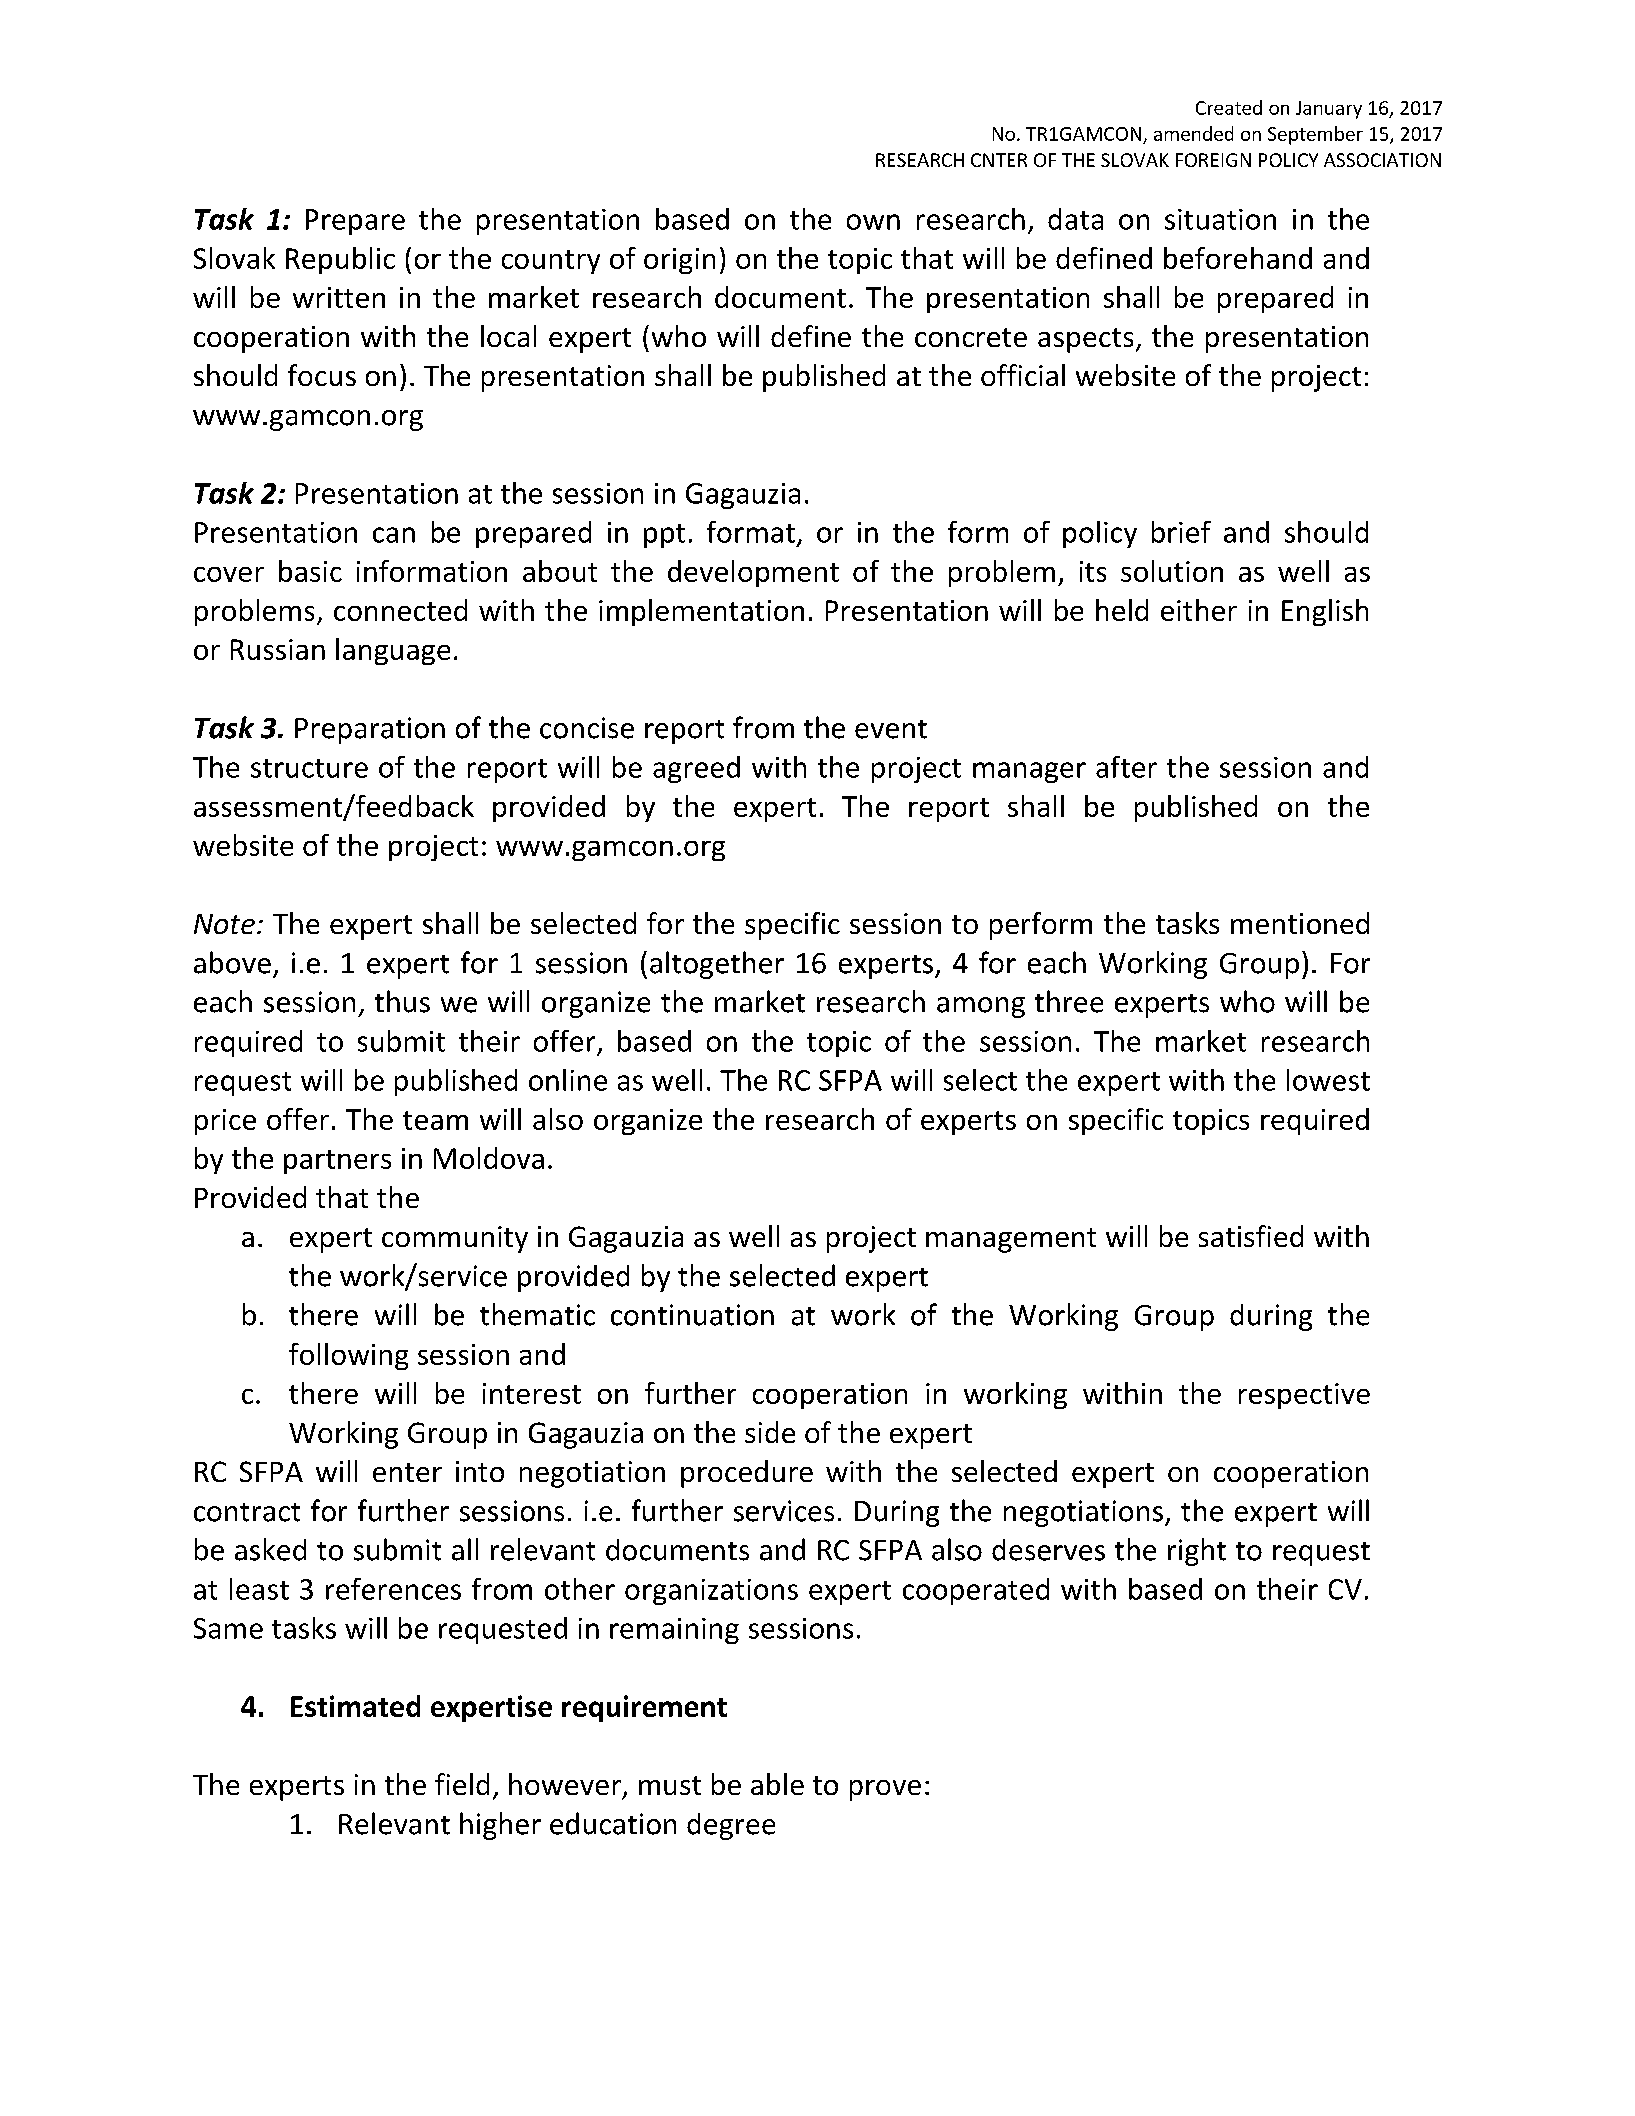 This screenshot has width=1635, height=2116. What do you see at coordinates (777, 1784) in the screenshot?
I see `able` at bounding box center [777, 1784].
